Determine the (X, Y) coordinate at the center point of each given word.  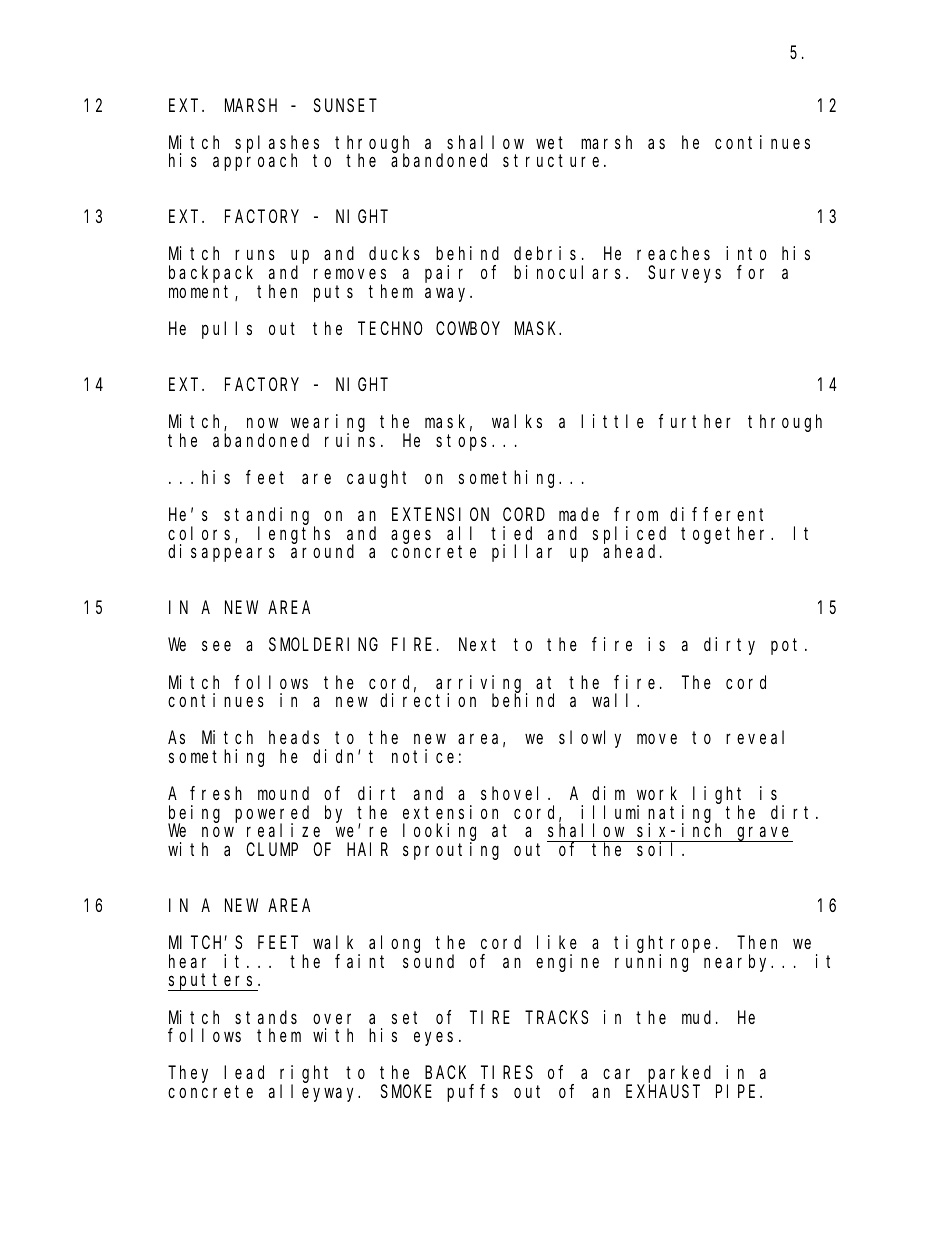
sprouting (451, 851)
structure (551, 161)
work (657, 793)
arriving (481, 684)
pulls (227, 330)
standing (269, 517)
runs (255, 255)
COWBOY (468, 328)
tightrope (662, 945)
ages (411, 536)
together (726, 535)
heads (294, 737)
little (612, 421)
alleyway (314, 1093)
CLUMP (272, 849)
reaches (673, 253)
